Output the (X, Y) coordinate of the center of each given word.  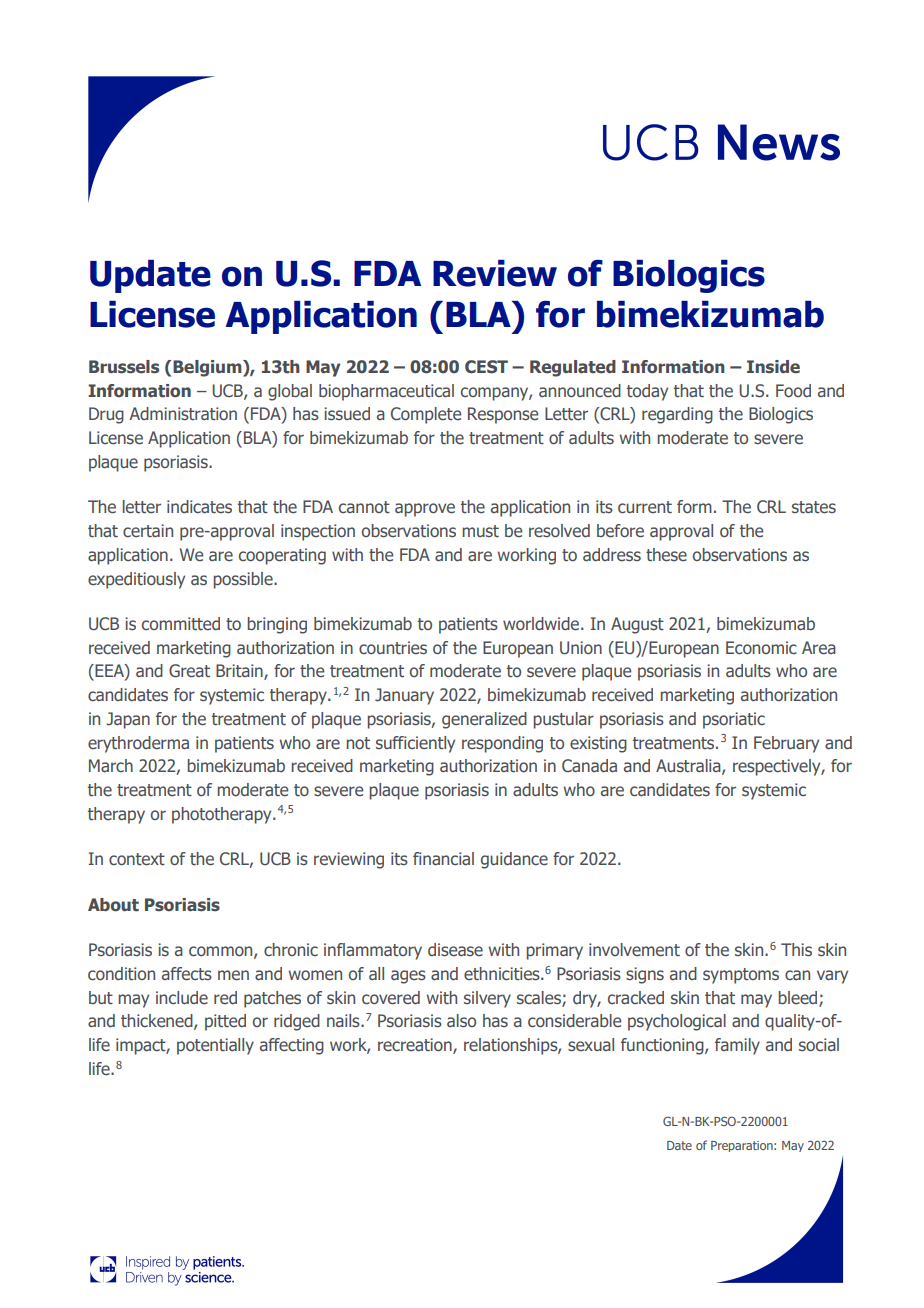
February (786, 744)
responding (502, 744)
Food (793, 390)
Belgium (208, 368)
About (113, 905)
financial (443, 858)
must (480, 531)
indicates (199, 507)
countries (393, 648)
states (814, 507)
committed (181, 623)
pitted (225, 1022)
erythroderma (138, 744)
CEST (486, 367)
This (796, 950)
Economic (761, 648)
